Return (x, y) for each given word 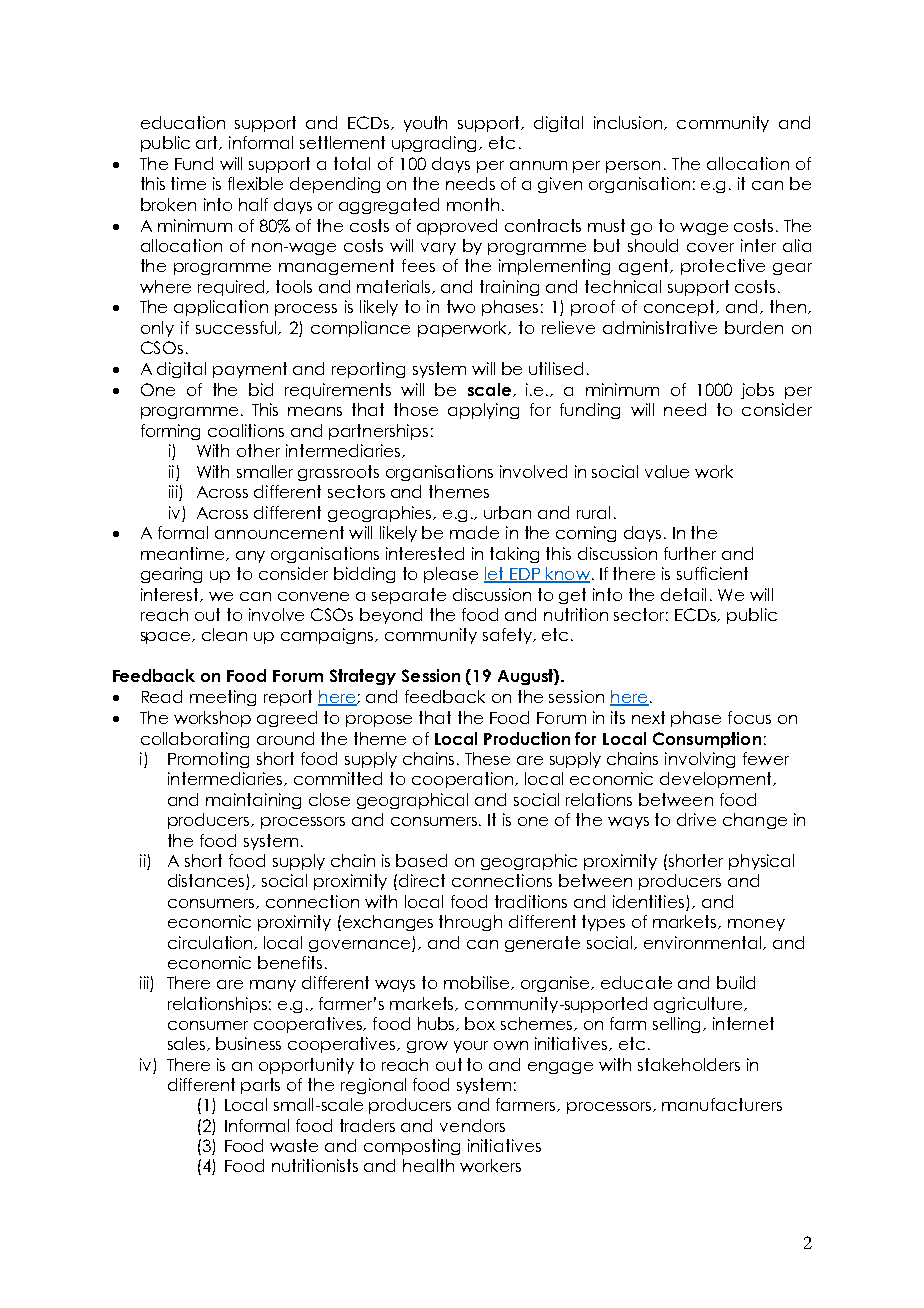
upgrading (436, 144)
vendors (472, 1125)
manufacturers (722, 1104)
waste (294, 1145)
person (633, 167)
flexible (255, 183)
